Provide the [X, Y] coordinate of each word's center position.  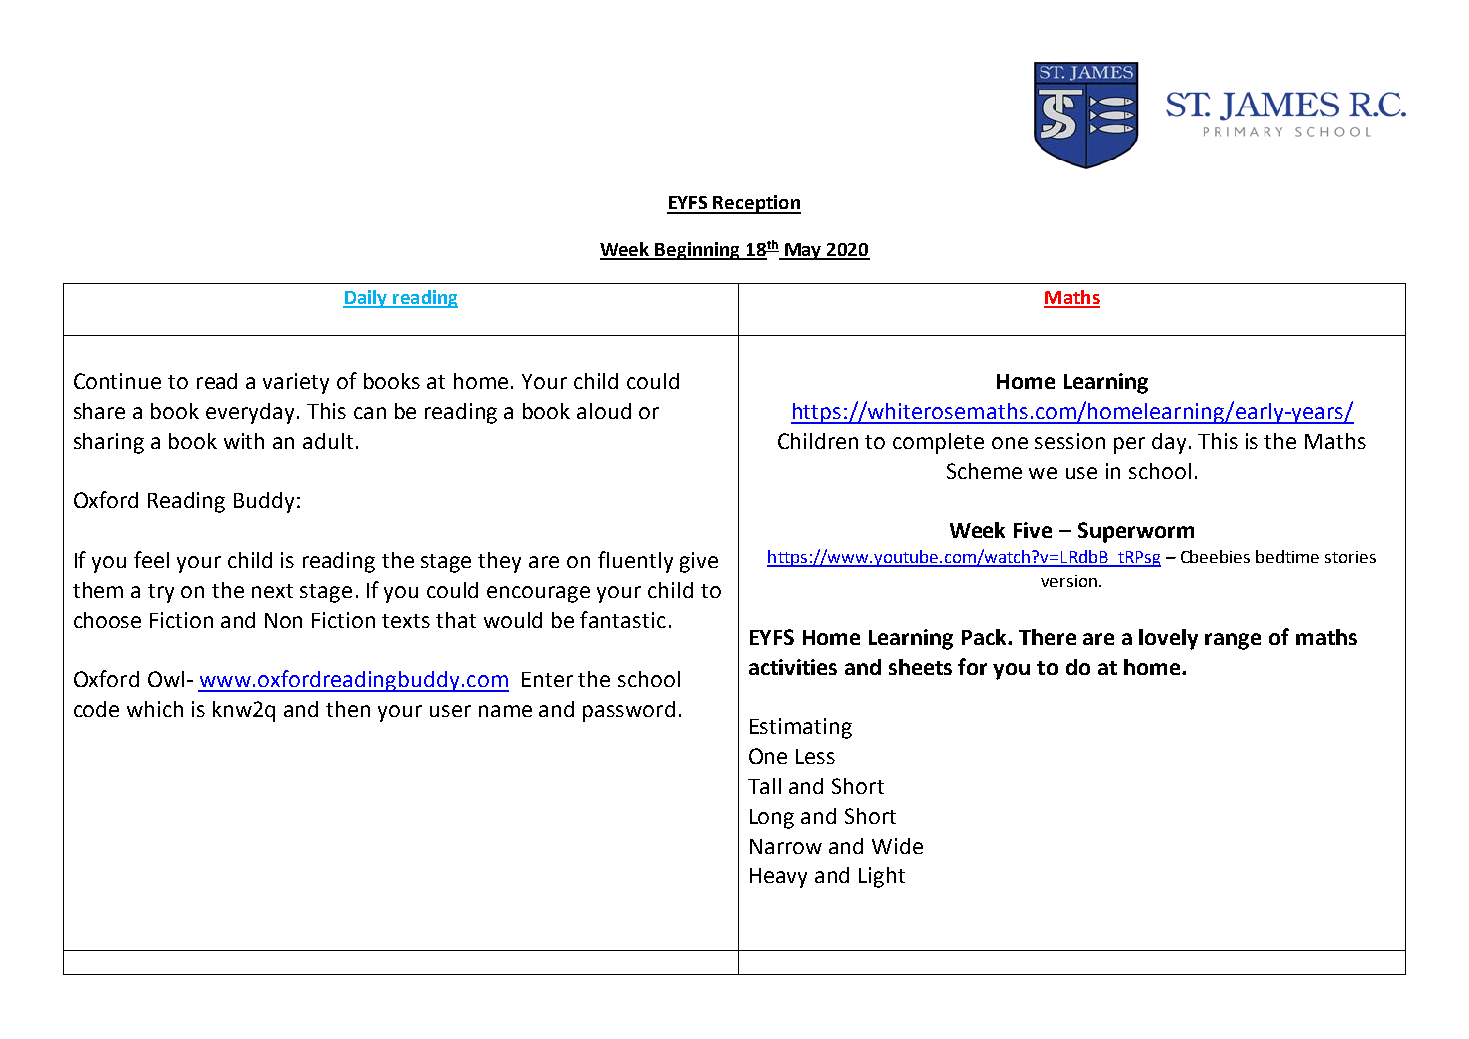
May [803, 251]
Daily [366, 299]
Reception [756, 204]
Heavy [778, 878]
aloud [604, 411]
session [1070, 441]
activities [793, 667]
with [244, 441]
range [1233, 641]
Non [283, 620]
